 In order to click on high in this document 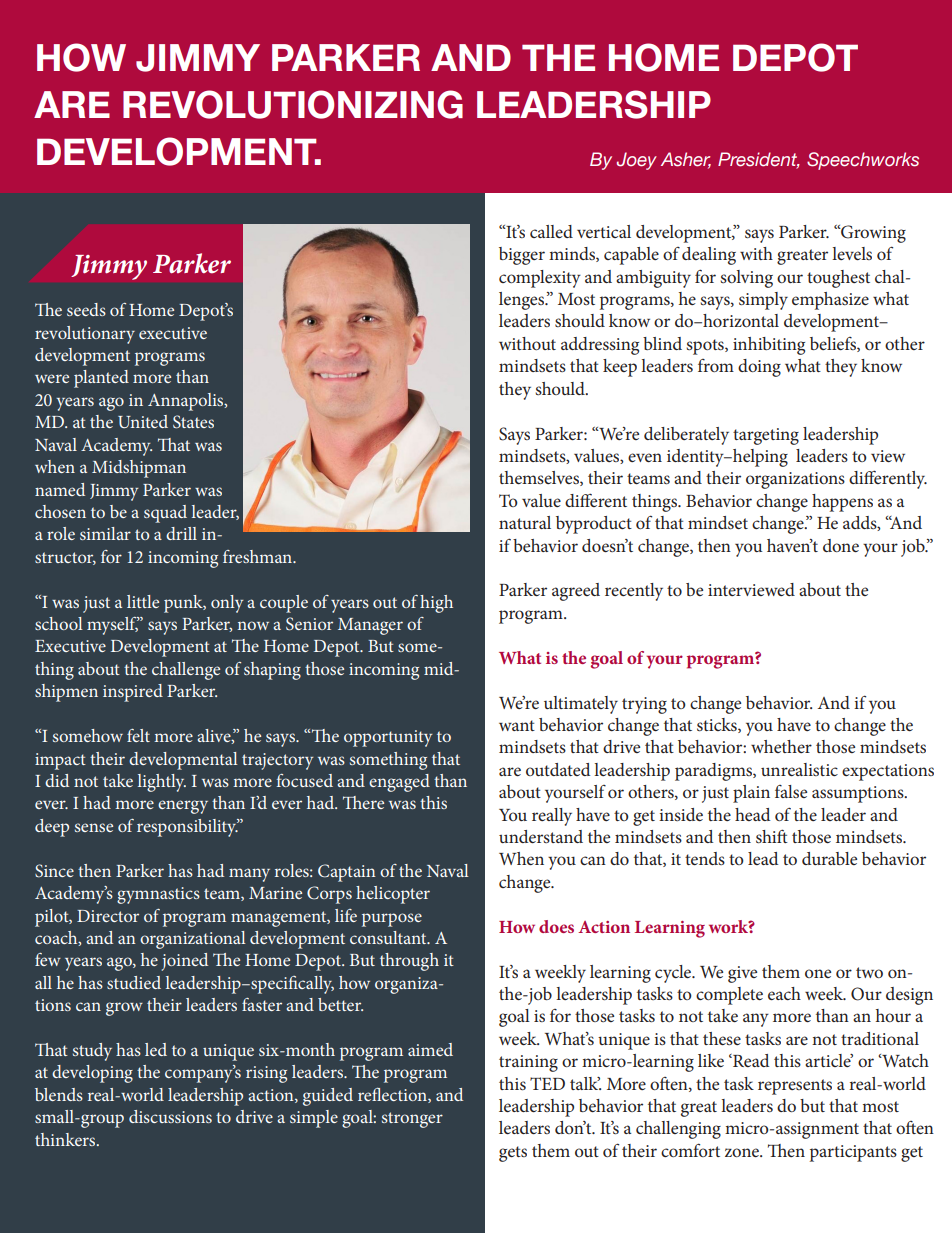, I will do `click(436, 604)`.
